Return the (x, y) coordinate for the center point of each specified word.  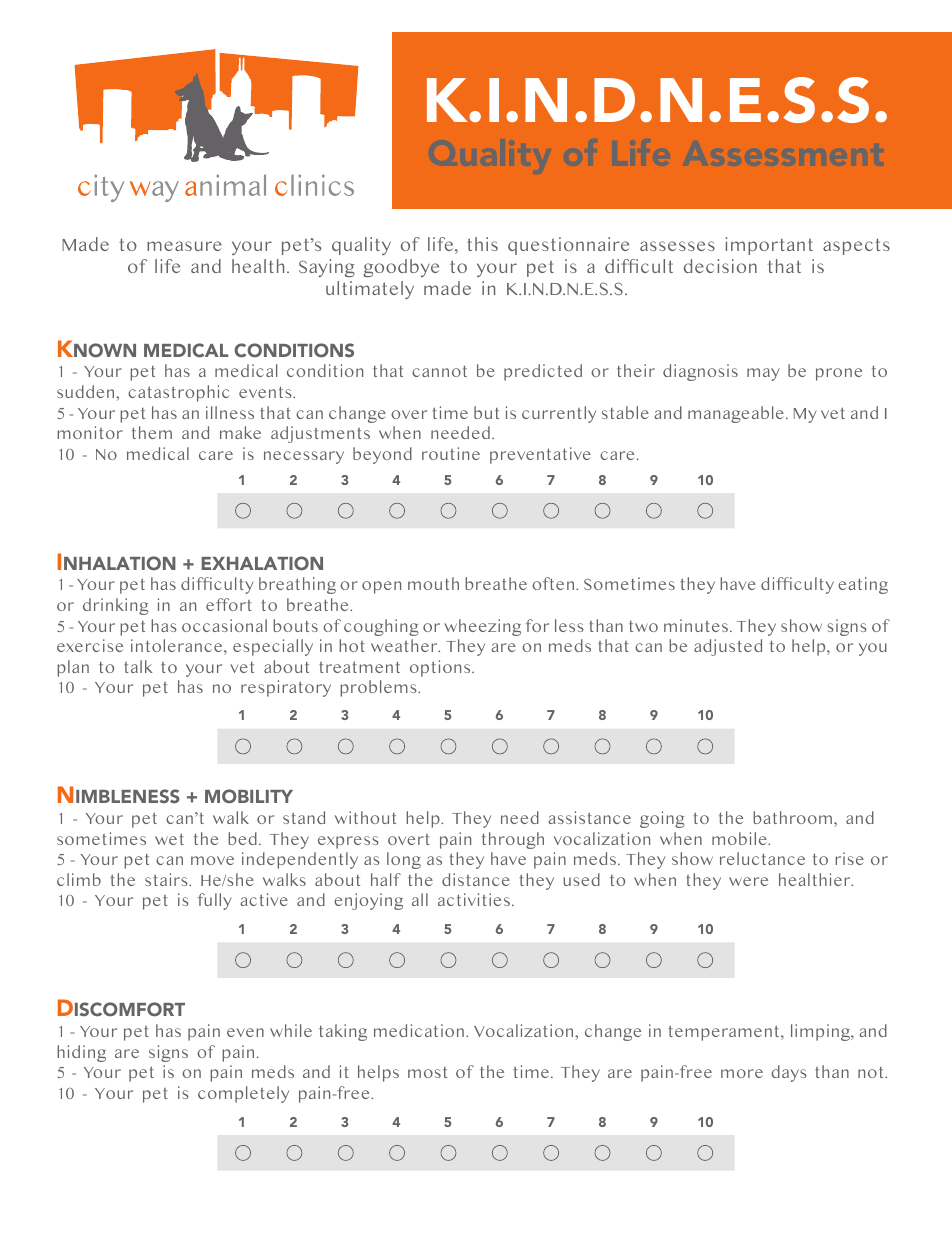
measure (184, 246)
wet (169, 839)
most (427, 1072)
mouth (433, 583)
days (789, 1073)
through (513, 840)
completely (243, 1094)
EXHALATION (262, 563)
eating (863, 585)
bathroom (792, 817)
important (769, 246)
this (482, 244)
